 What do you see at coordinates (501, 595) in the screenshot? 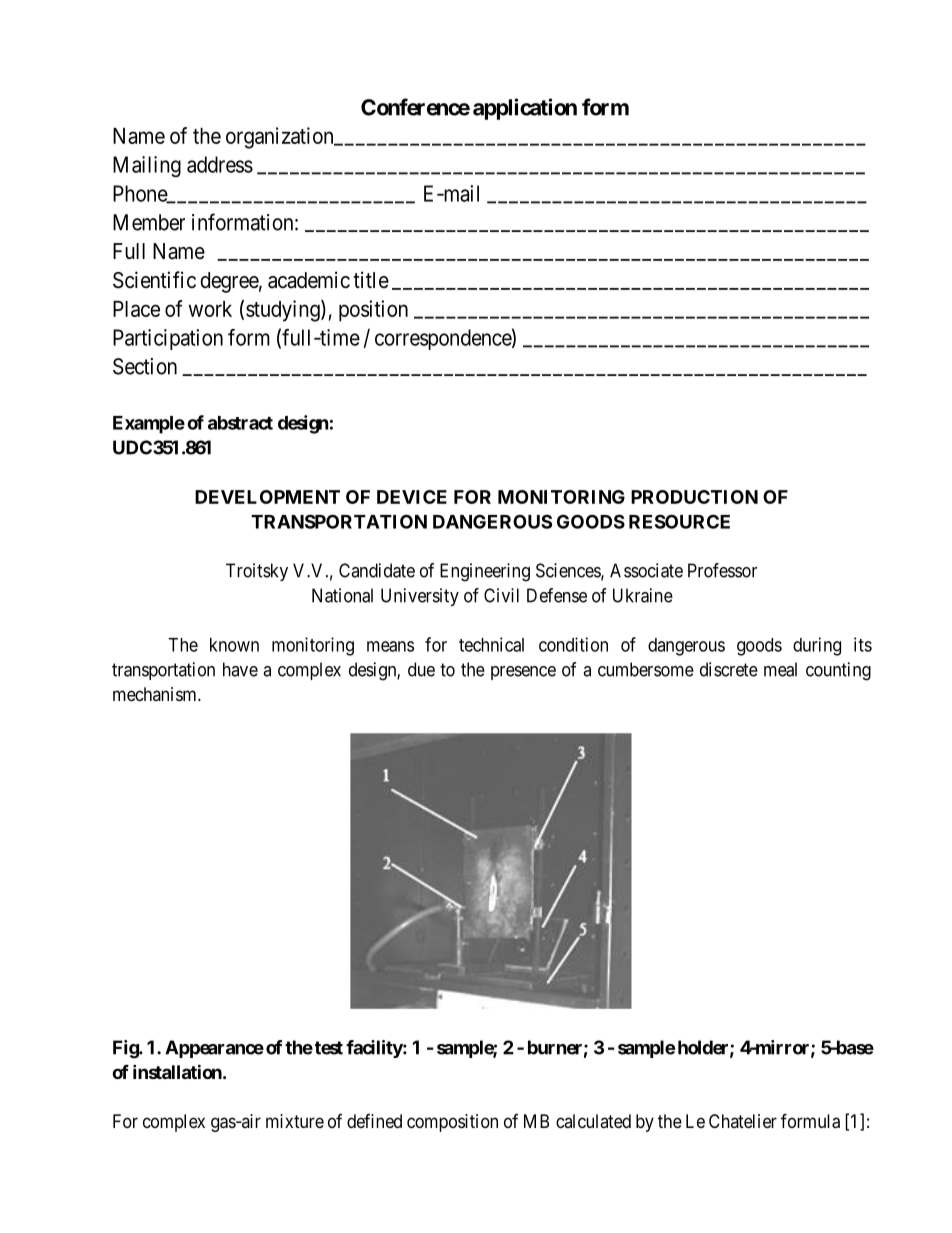
I see `Civil` at bounding box center [501, 595].
